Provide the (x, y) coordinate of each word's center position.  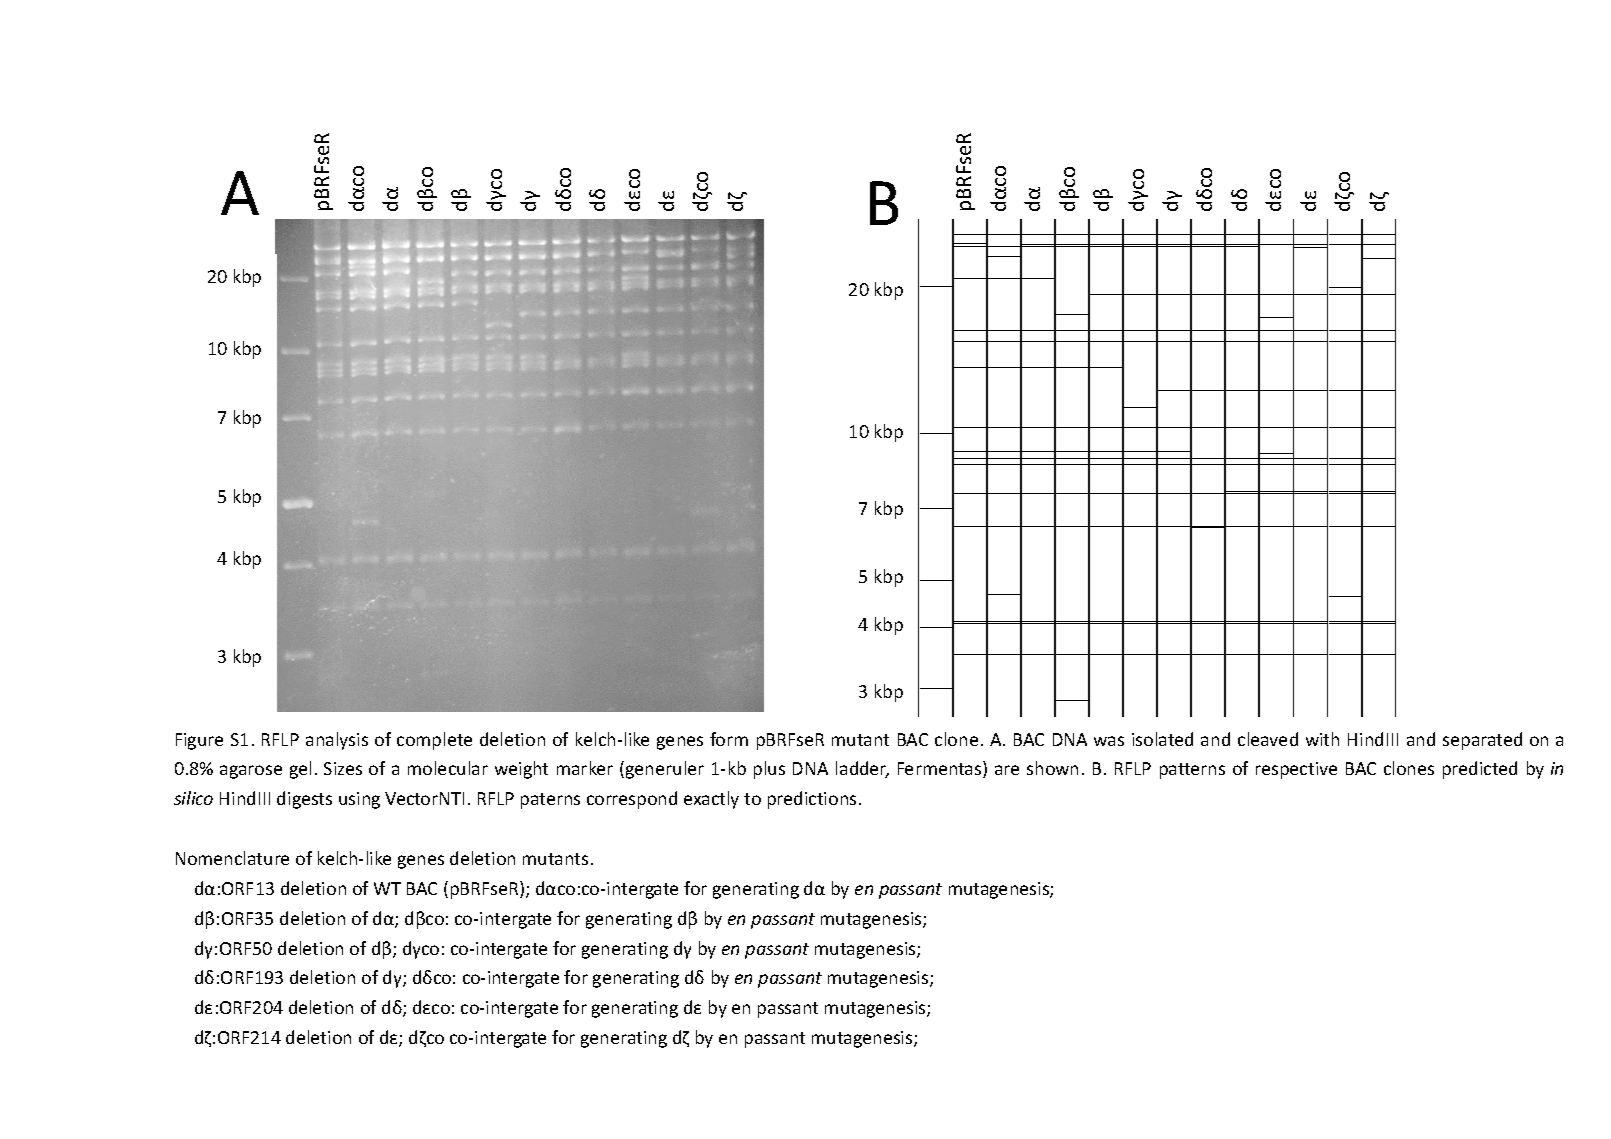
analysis (337, 741)
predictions (812, 800)
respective (1296, 770)
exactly (711, 800)
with (1322, 739)
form (729, 739)
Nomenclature (232, 858)
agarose (251, 772)
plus (769, 770)
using (359, 800)
